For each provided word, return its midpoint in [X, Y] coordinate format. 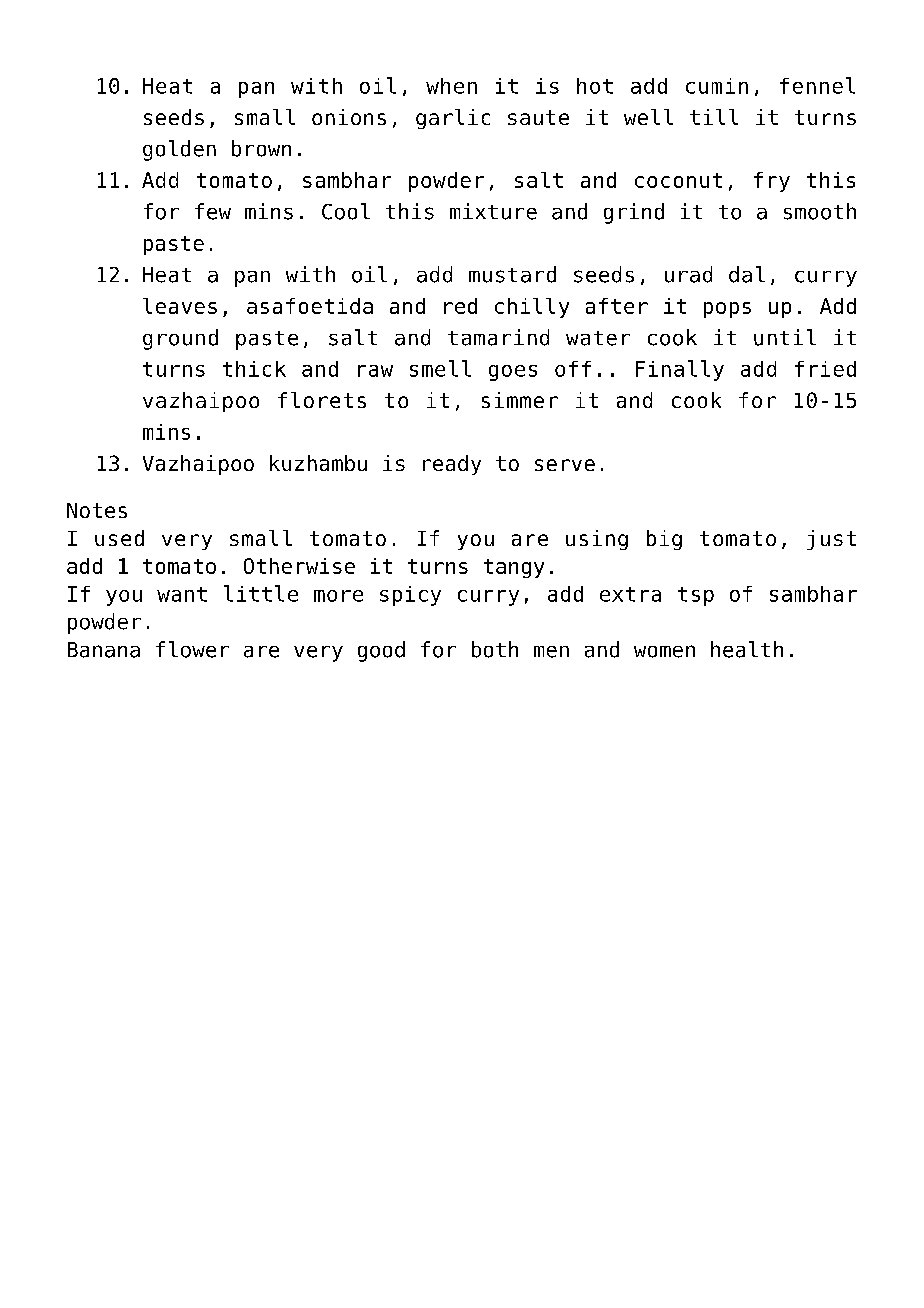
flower [192, 649]
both [495, 649]
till [714, 117]
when [451, 86]
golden [179, 150]
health [747, 649]
